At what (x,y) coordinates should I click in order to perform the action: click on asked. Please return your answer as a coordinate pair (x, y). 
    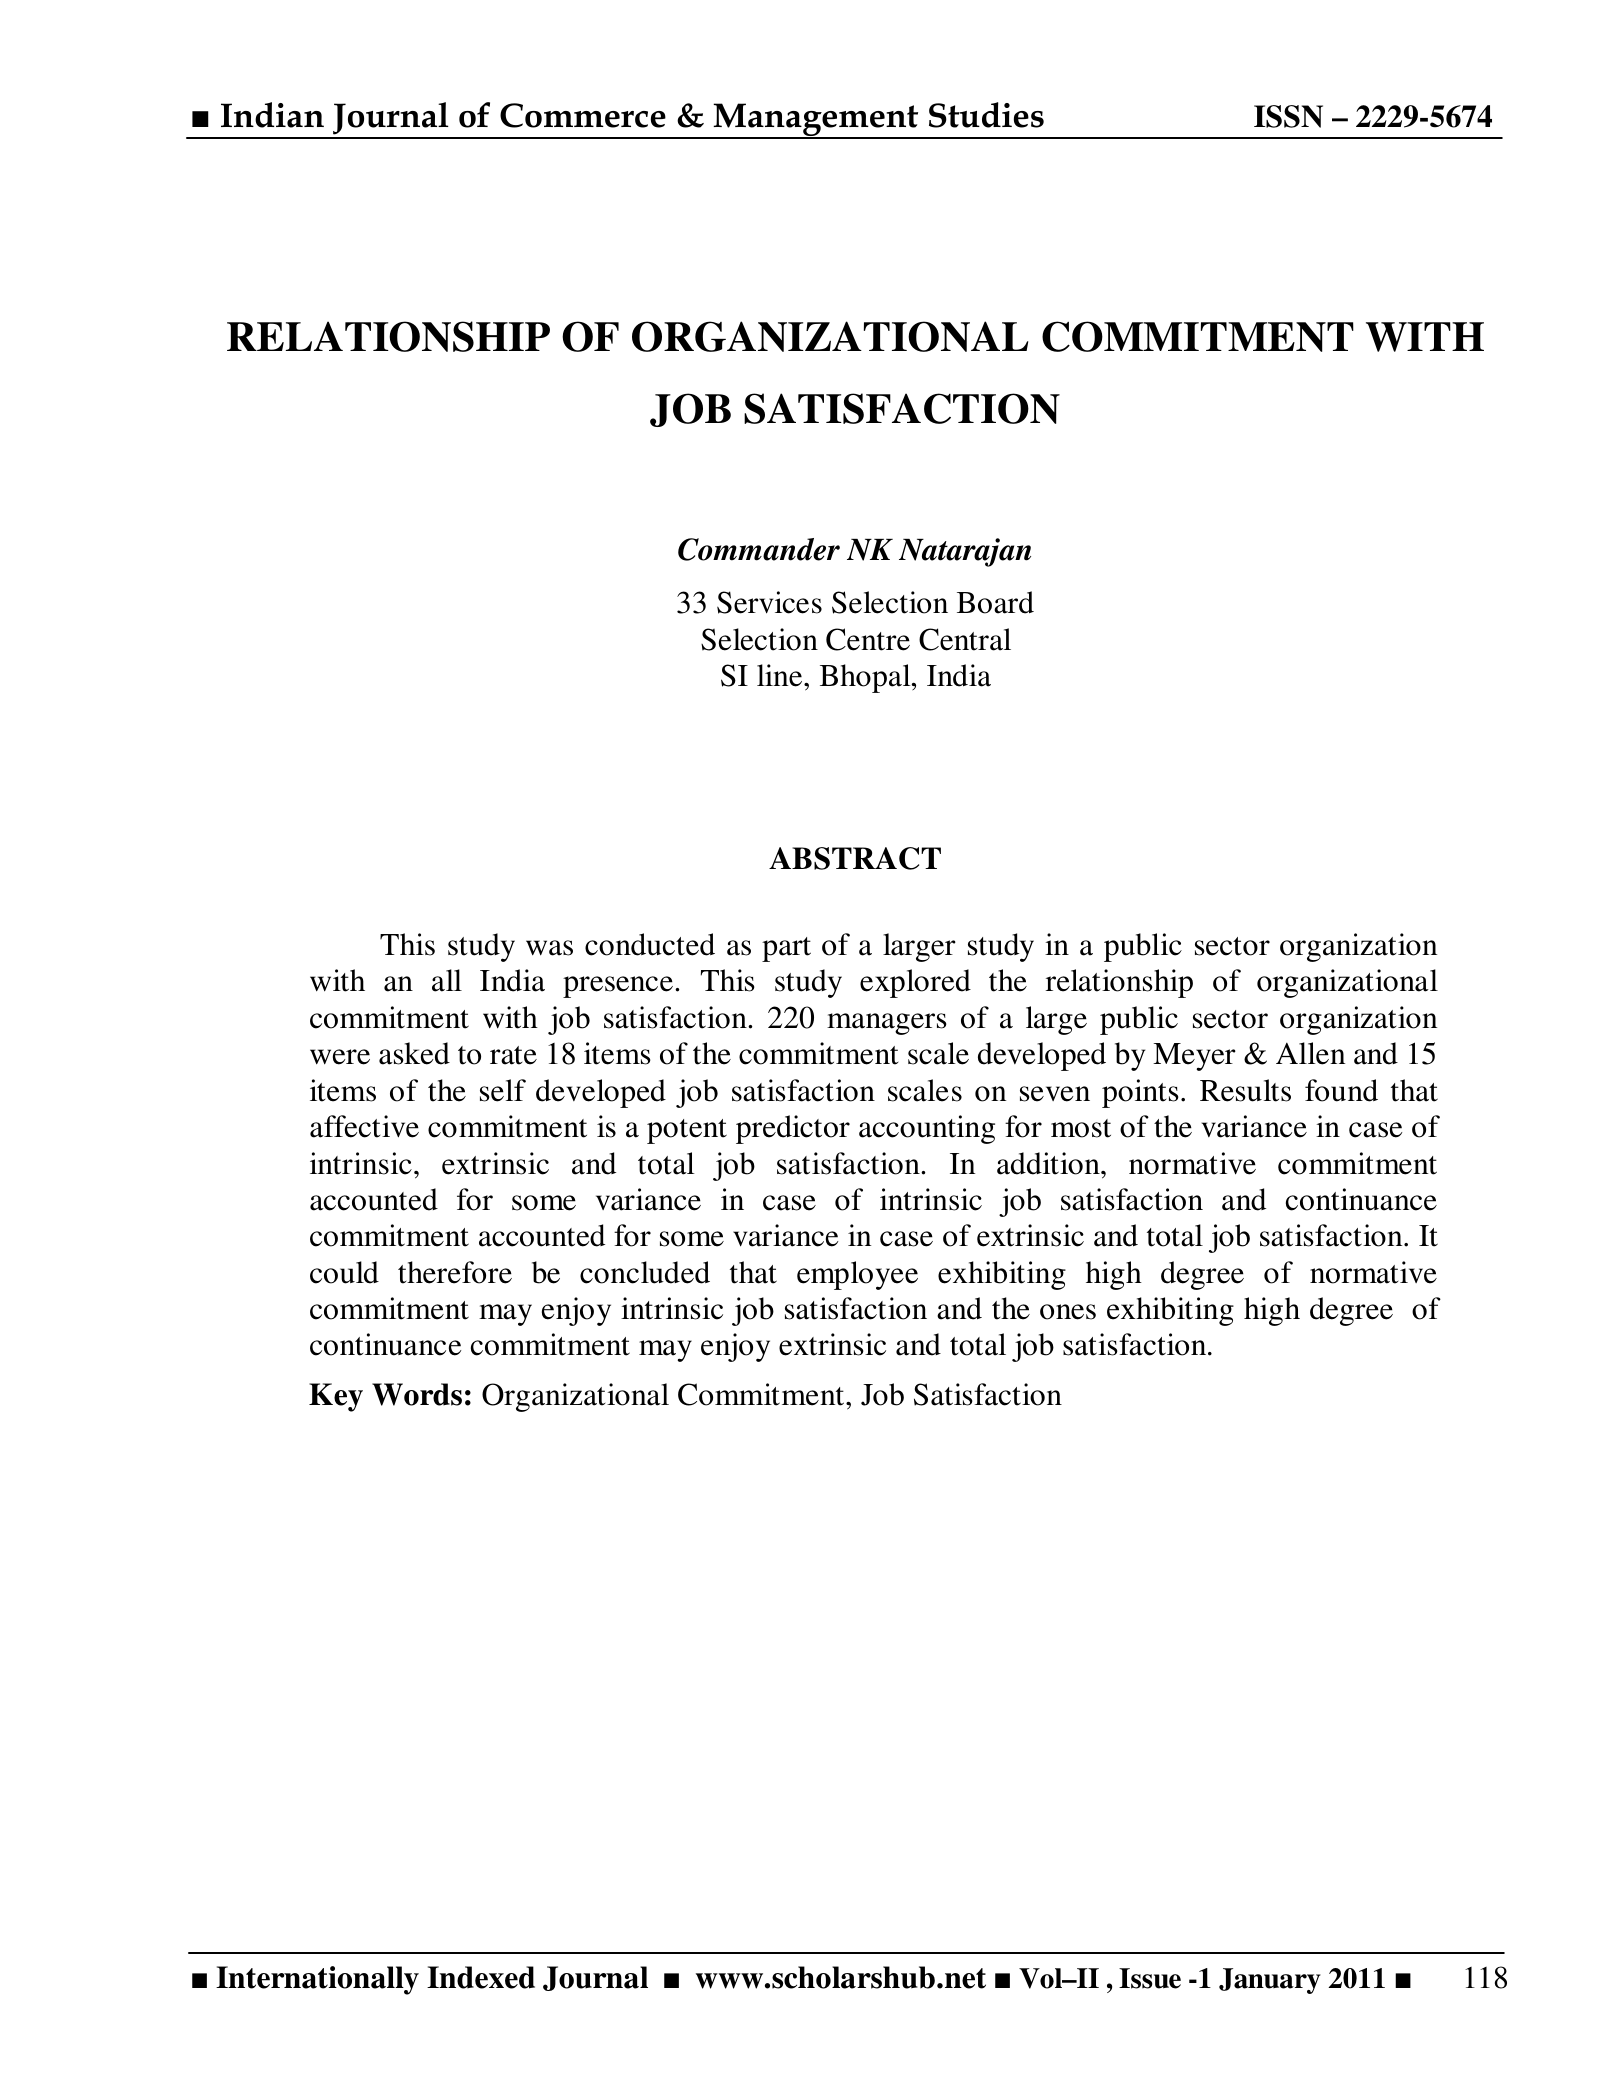
    Looking at the image, I should click on (414, 1053).
